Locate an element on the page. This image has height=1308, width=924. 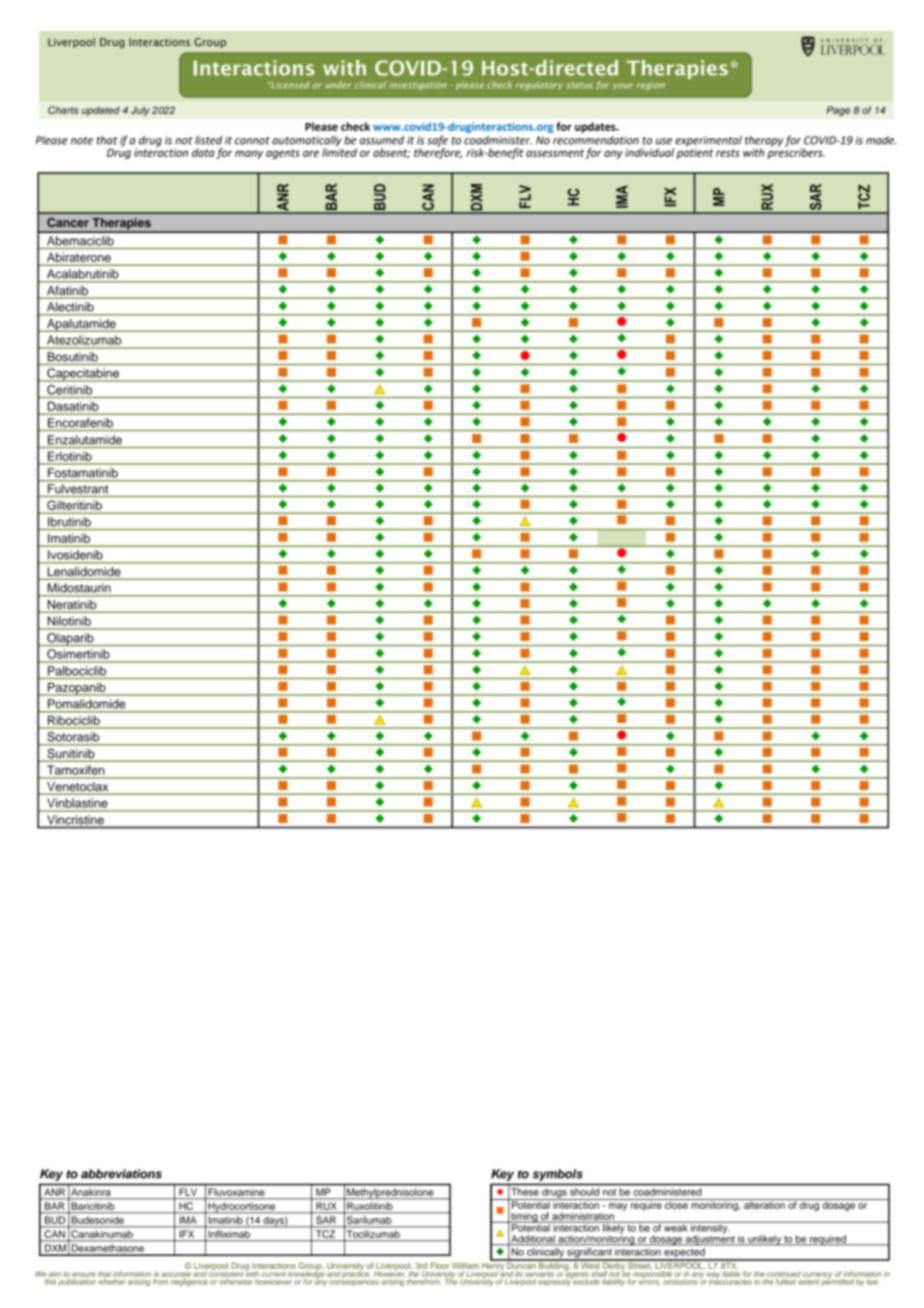
prescribers is located at coordinates (796, 152).
